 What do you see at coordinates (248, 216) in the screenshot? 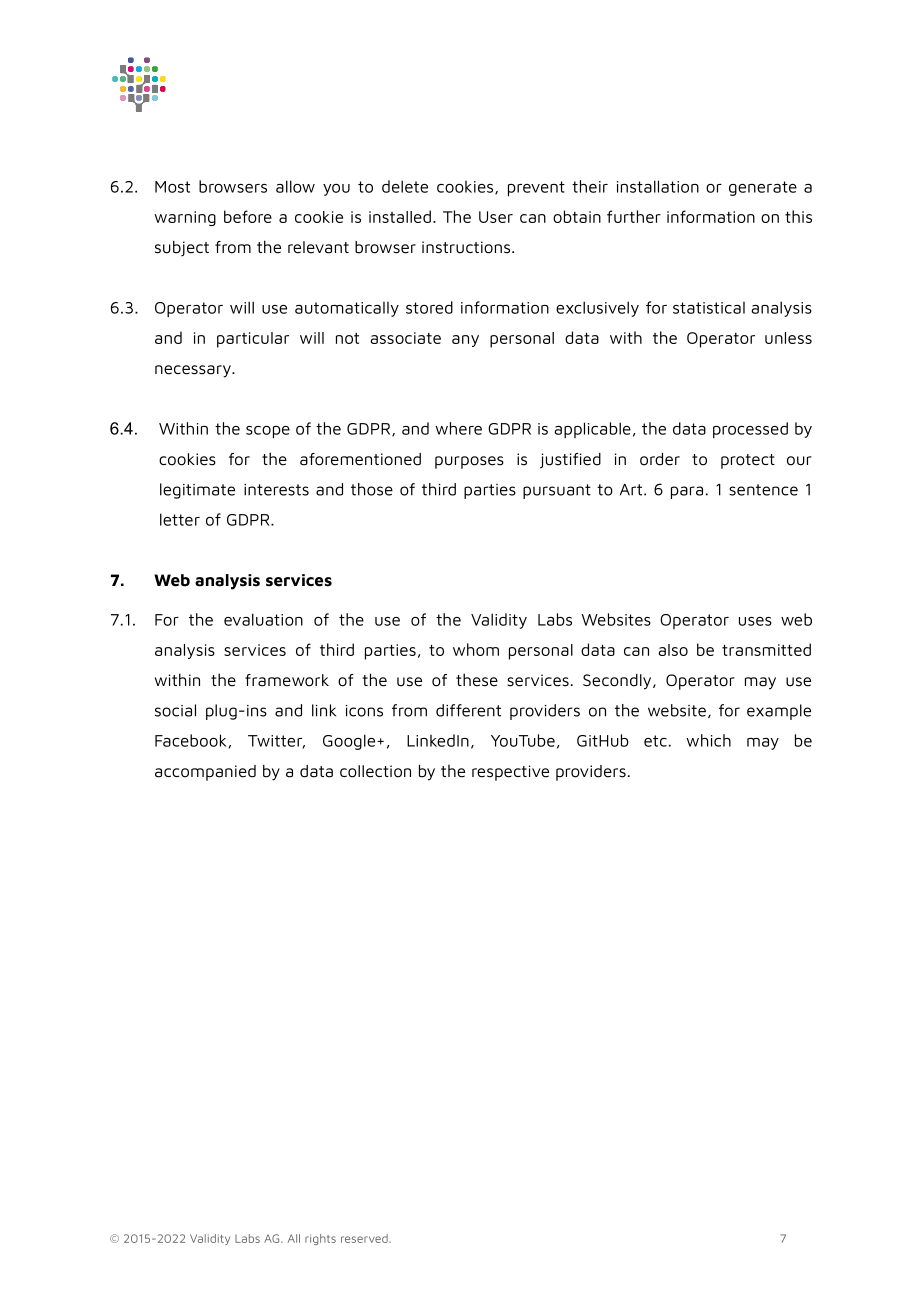
I see `before` at bounding box center [248, 216].
